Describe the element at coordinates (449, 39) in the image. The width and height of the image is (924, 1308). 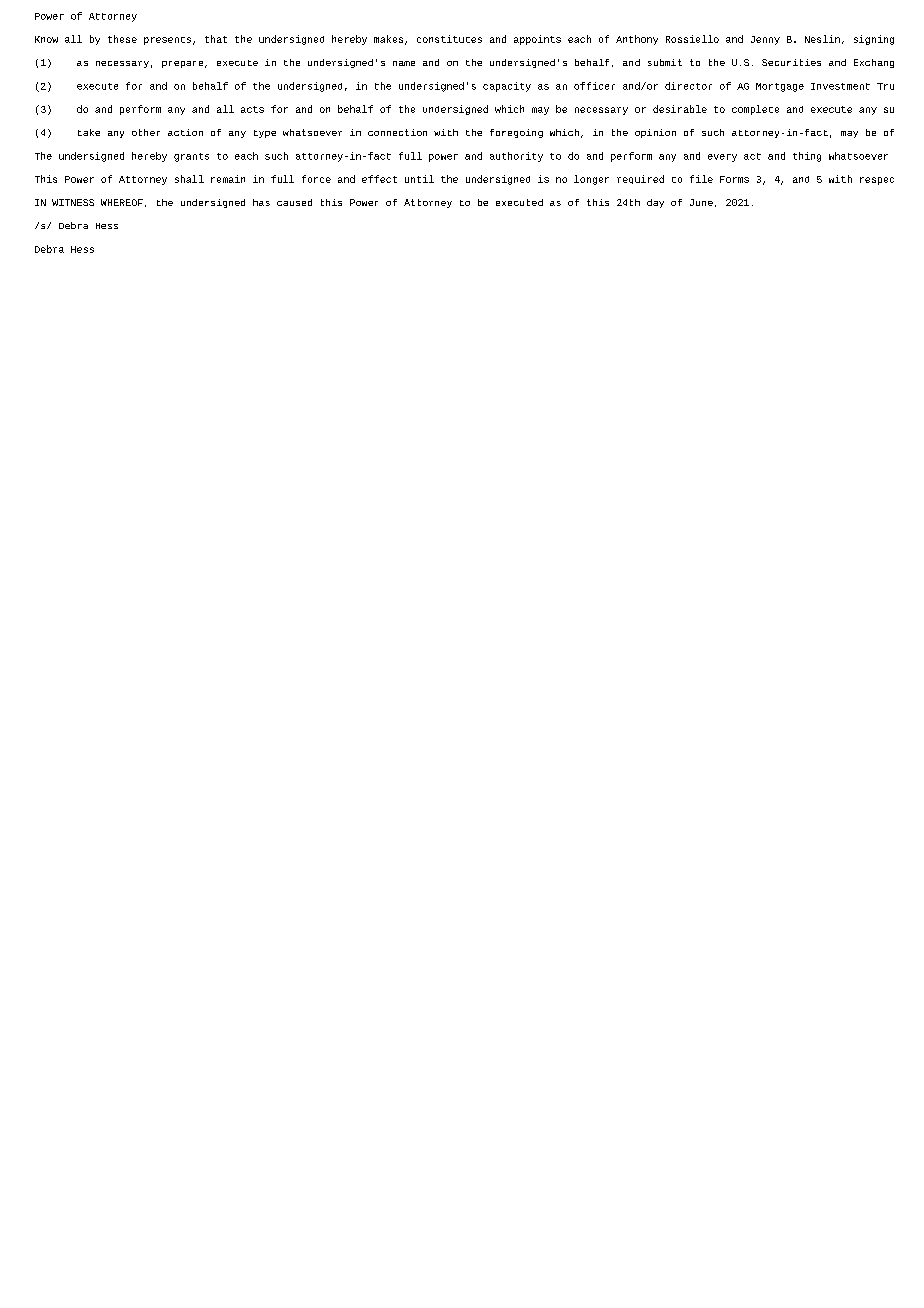
I see `constitutes` at that location.
